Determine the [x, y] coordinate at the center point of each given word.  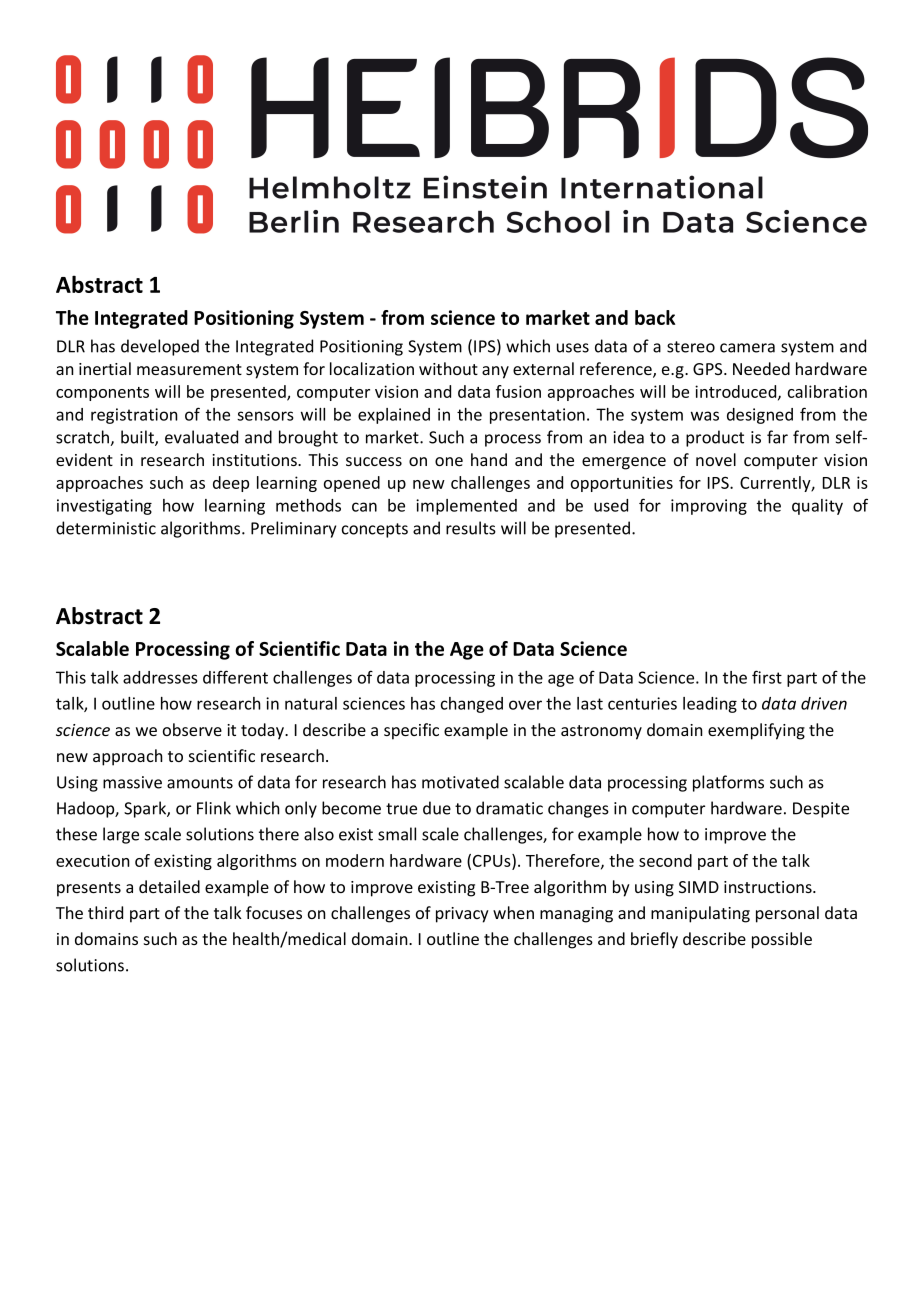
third [105, 912]
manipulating [700, 914]
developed [160, 347]
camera [747, 348]
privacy [462, 915]
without [448, 368]
